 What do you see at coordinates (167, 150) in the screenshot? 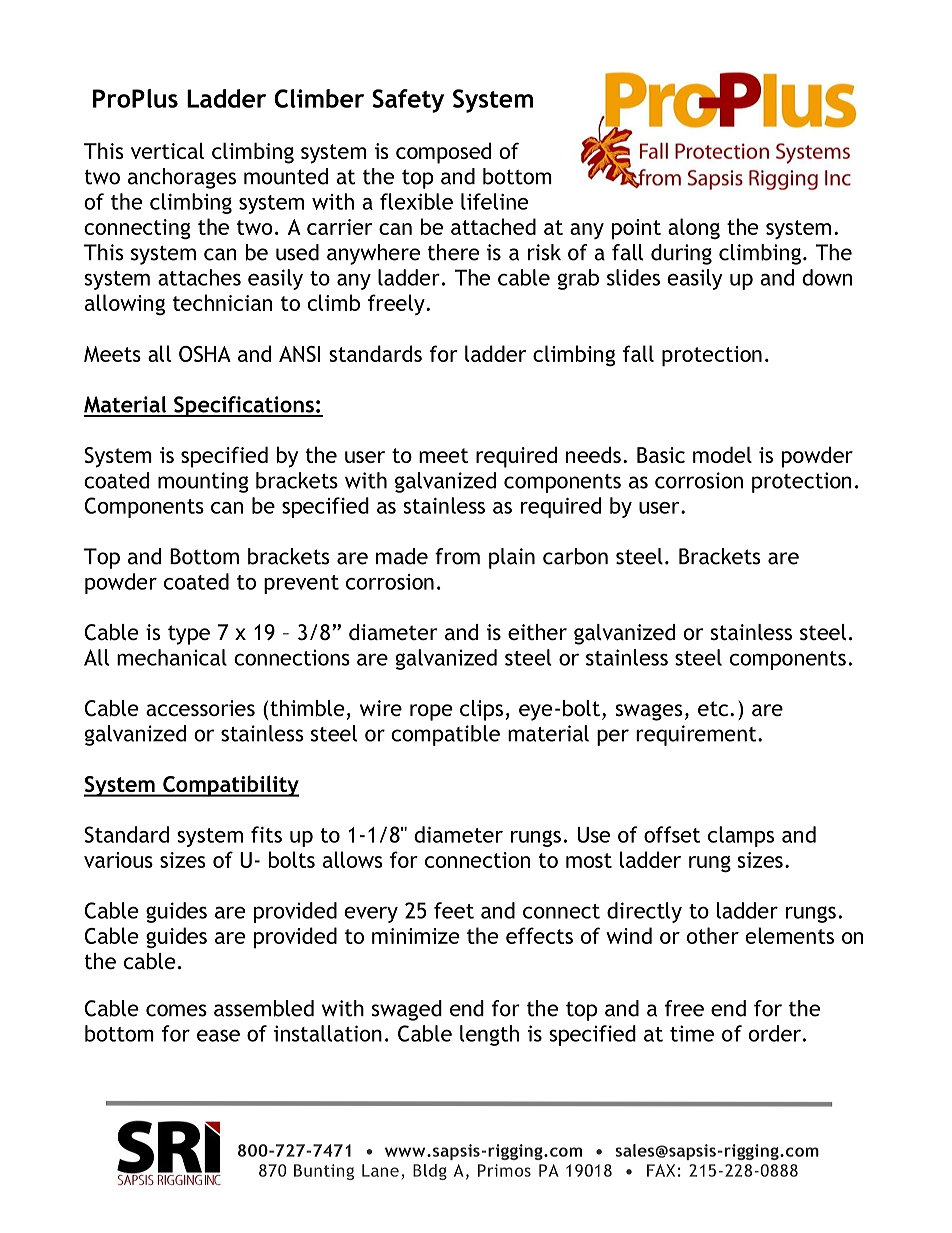
I see `vertical` at bounding box center [167, 150].
